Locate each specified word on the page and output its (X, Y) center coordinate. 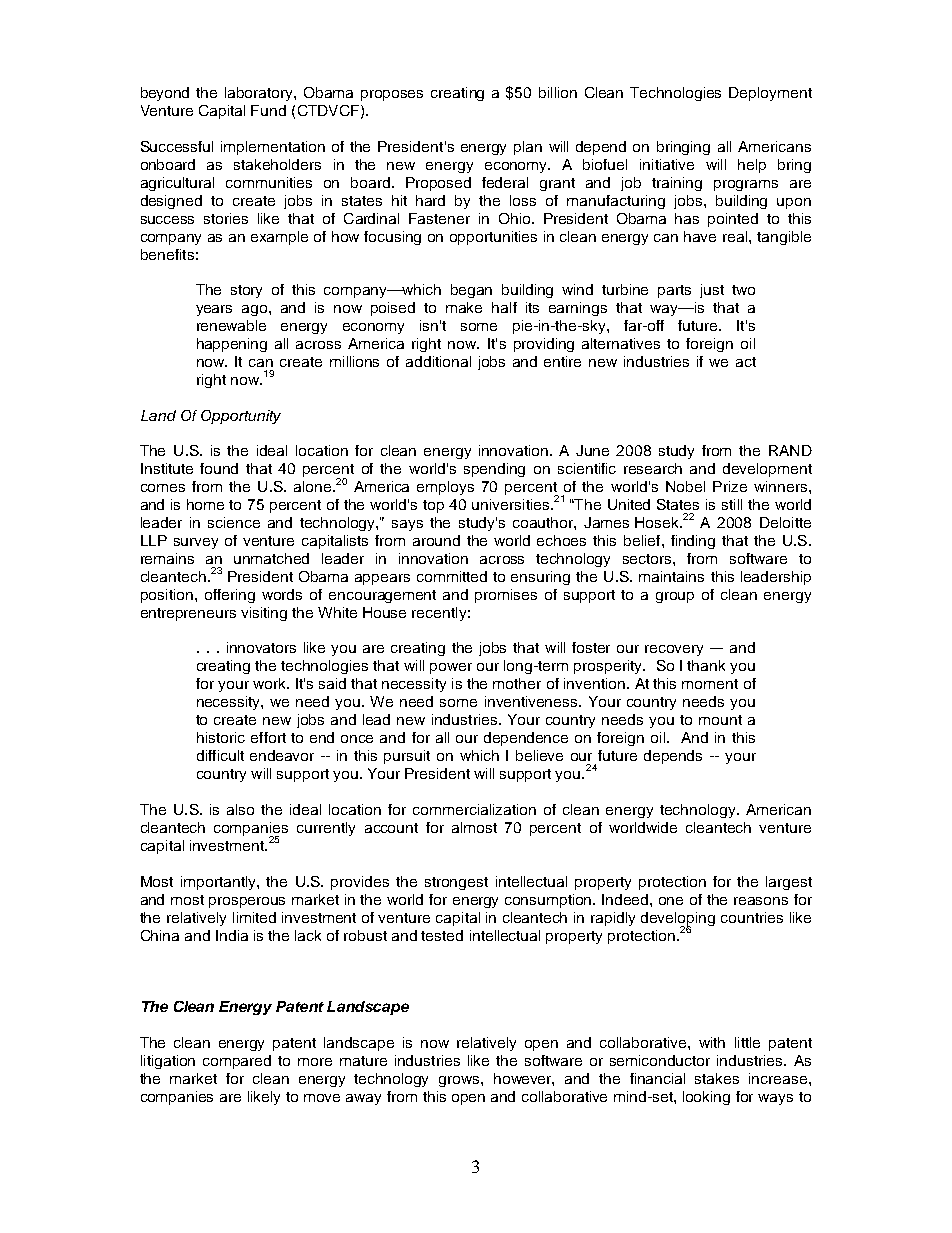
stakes (717, 1078)
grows (460, 1081)
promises (506, 596)
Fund (268, 110)
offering (230, 596)
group (675, 597)
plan (528, 148)
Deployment (770, 94)
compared (237, 1062)
